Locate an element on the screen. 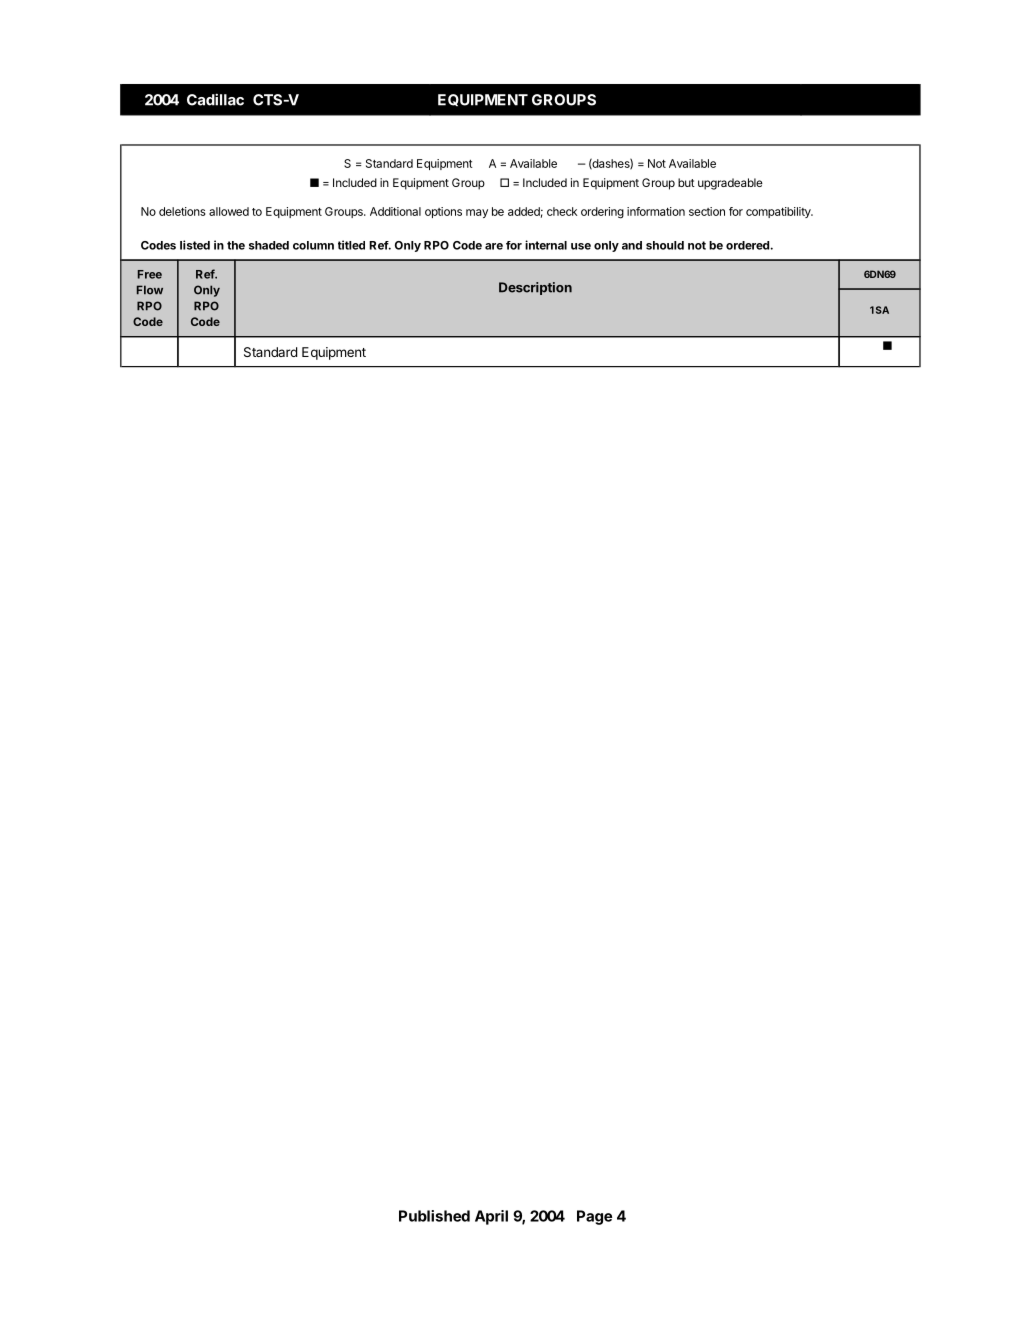 The height and width of the screenshot is (1329, 1027). may is located at coordinates (477, 213).
